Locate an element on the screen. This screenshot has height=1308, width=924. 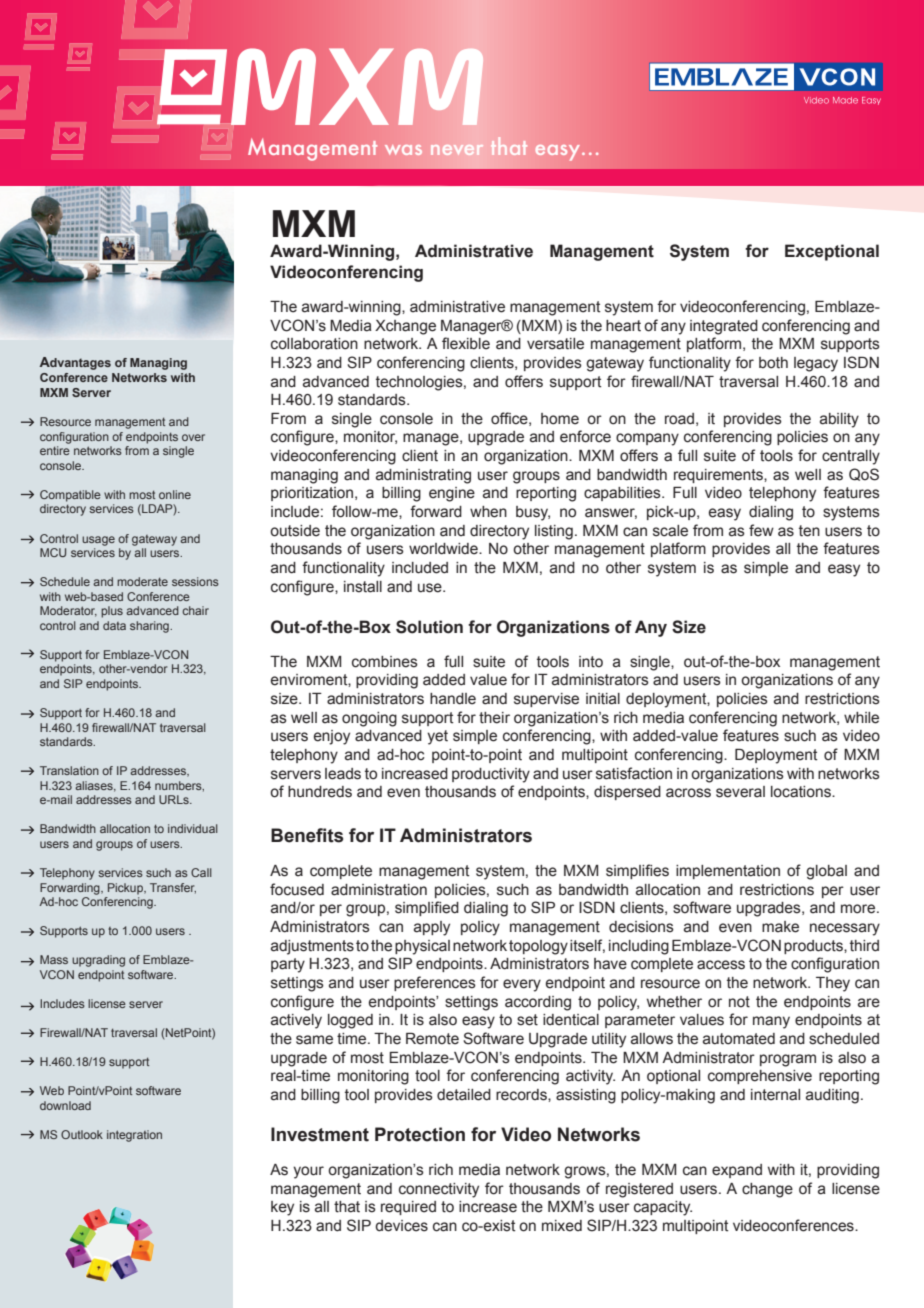
never is located at coordinates (457, 150).
